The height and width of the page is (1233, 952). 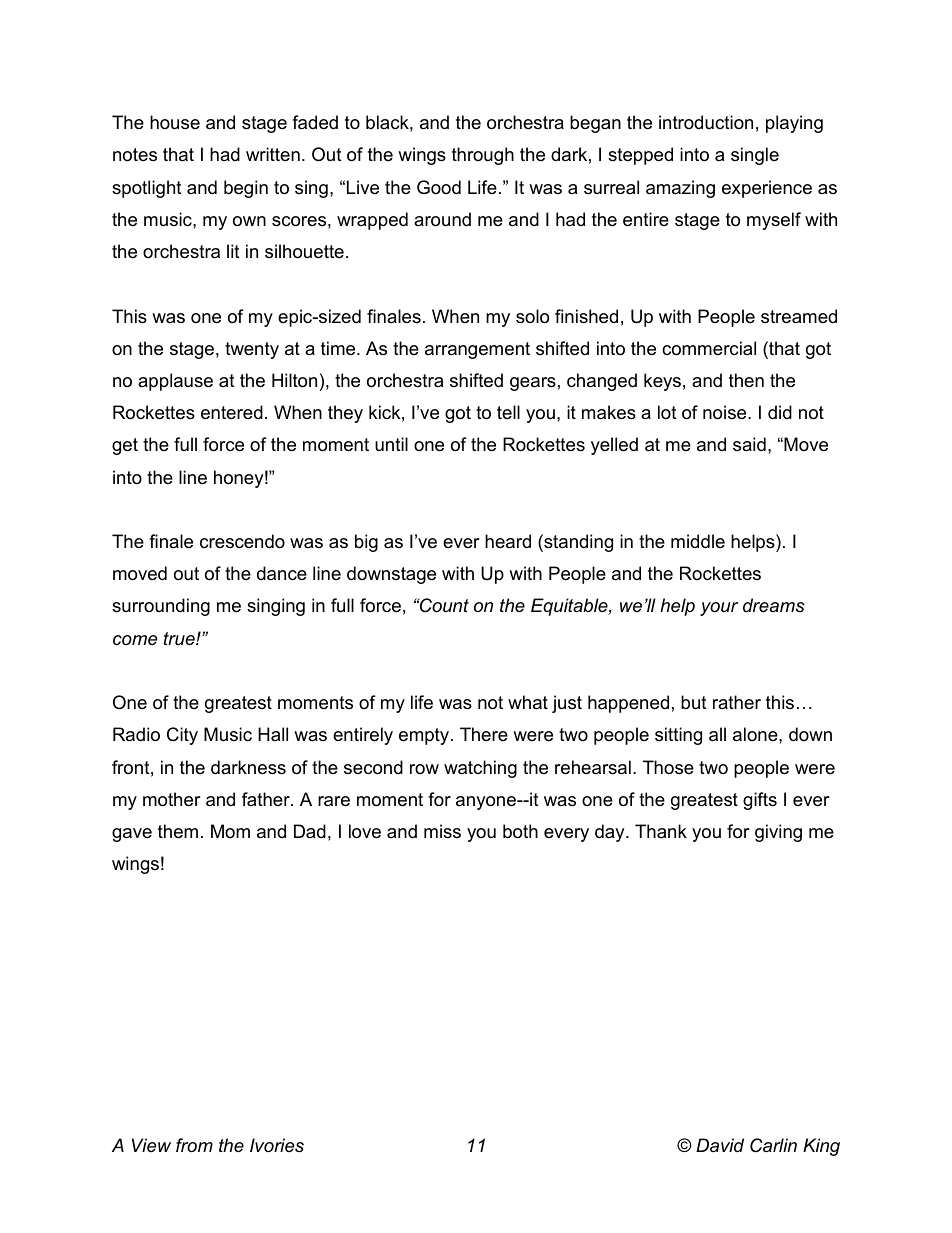 What do you see at coordinates (175, 122) in the page?
I see `house` at bounding box center [175, 122].
